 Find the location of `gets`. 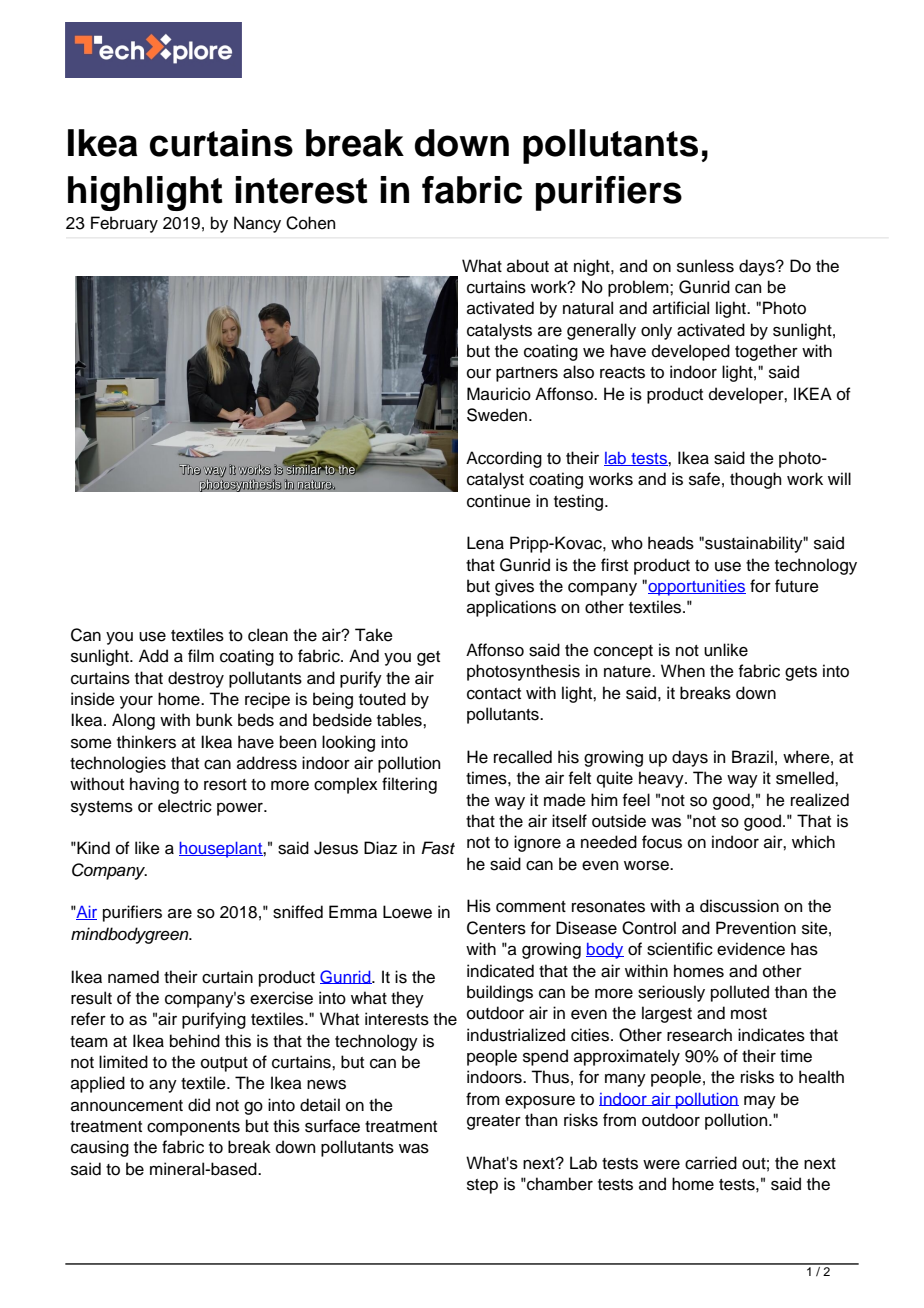

gets is located at coordinates (801, 673).
